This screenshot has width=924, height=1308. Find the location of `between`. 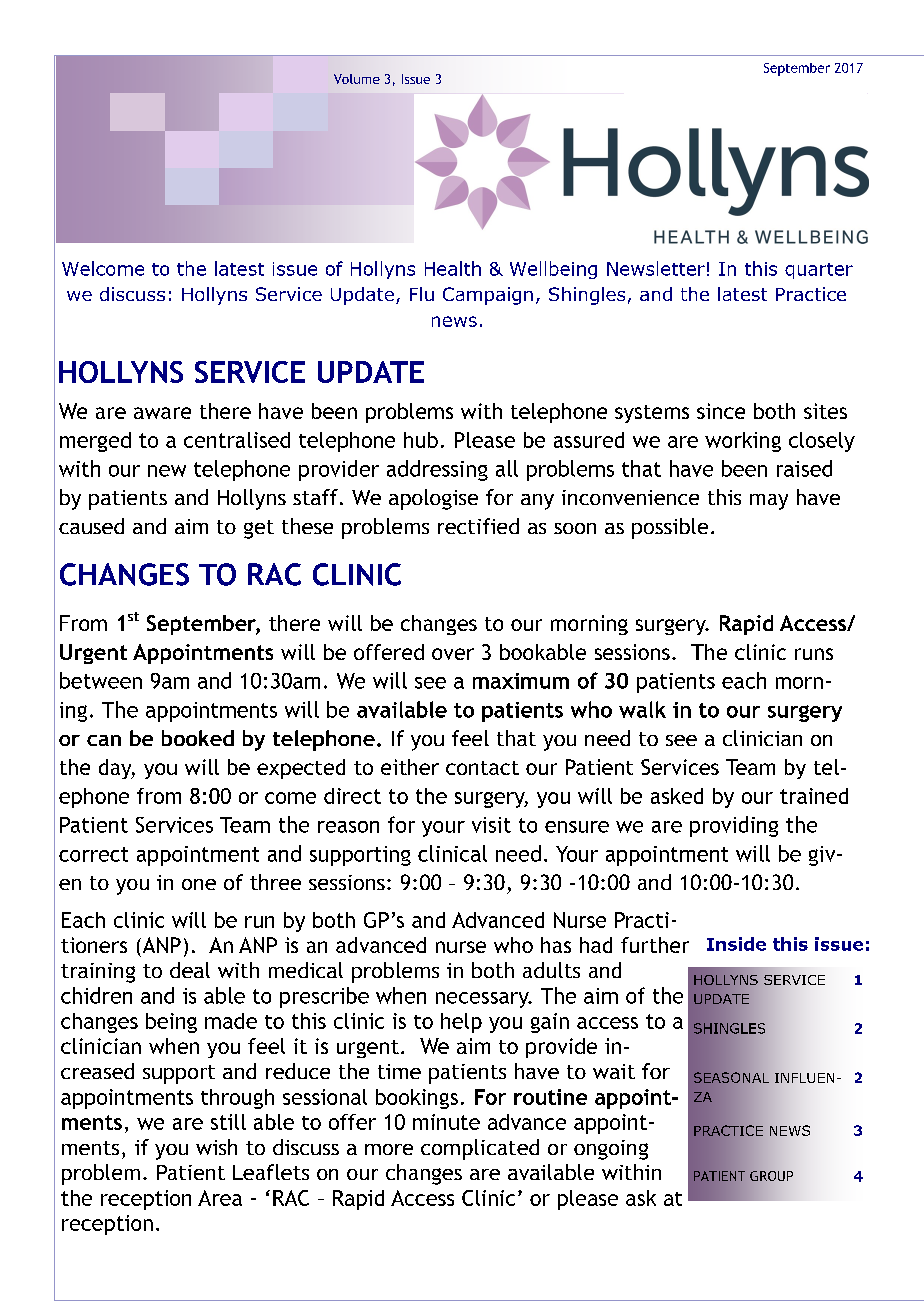

between is located at coordinates (101, 680).
